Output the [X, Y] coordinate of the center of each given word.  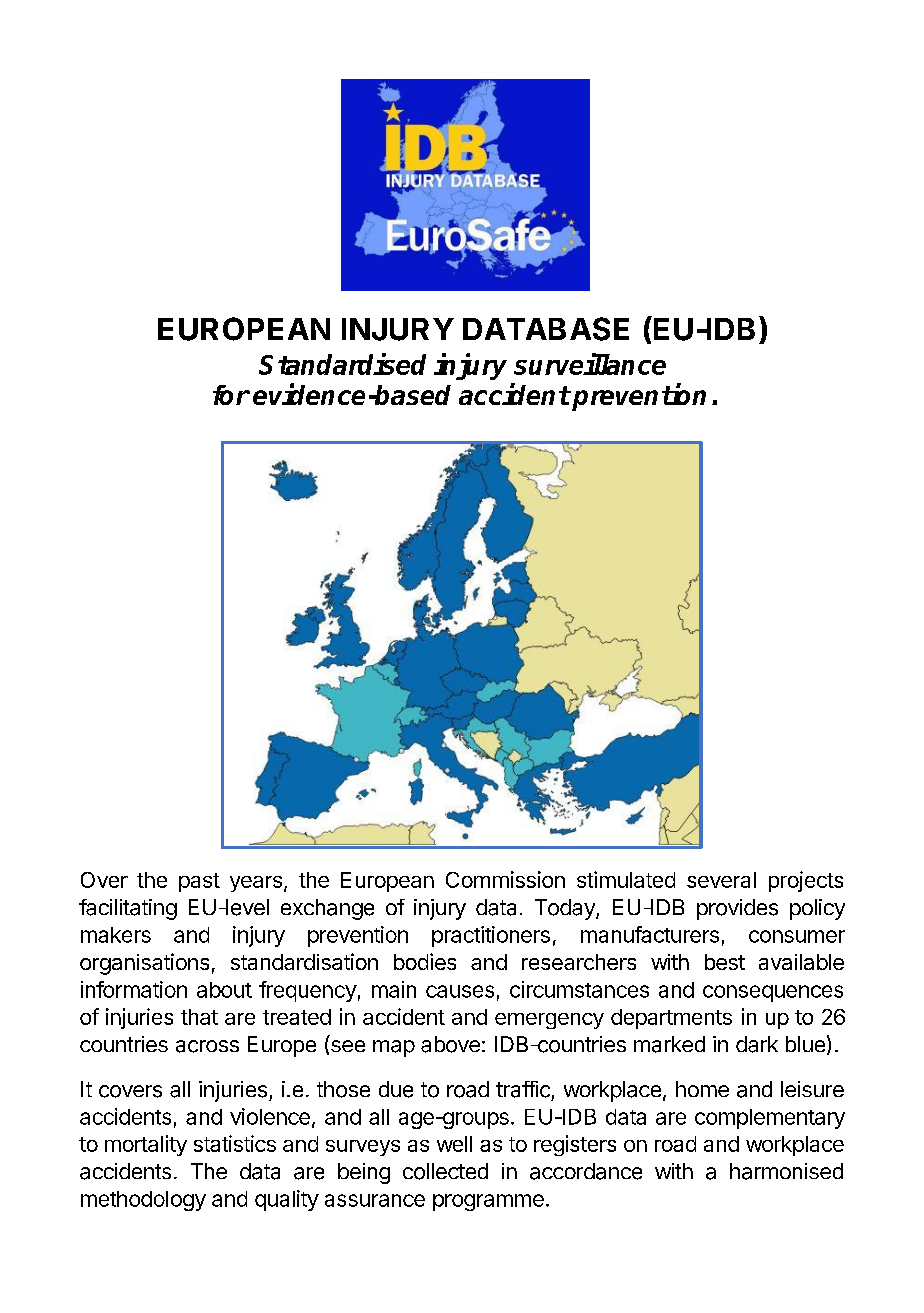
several [721, 880]
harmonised [786, 1171]
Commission [505, 879]
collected [445, 1171]
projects [806, 881]
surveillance [590, 364]
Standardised [342, 364]
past [199, 882]
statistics [235, 1143]
